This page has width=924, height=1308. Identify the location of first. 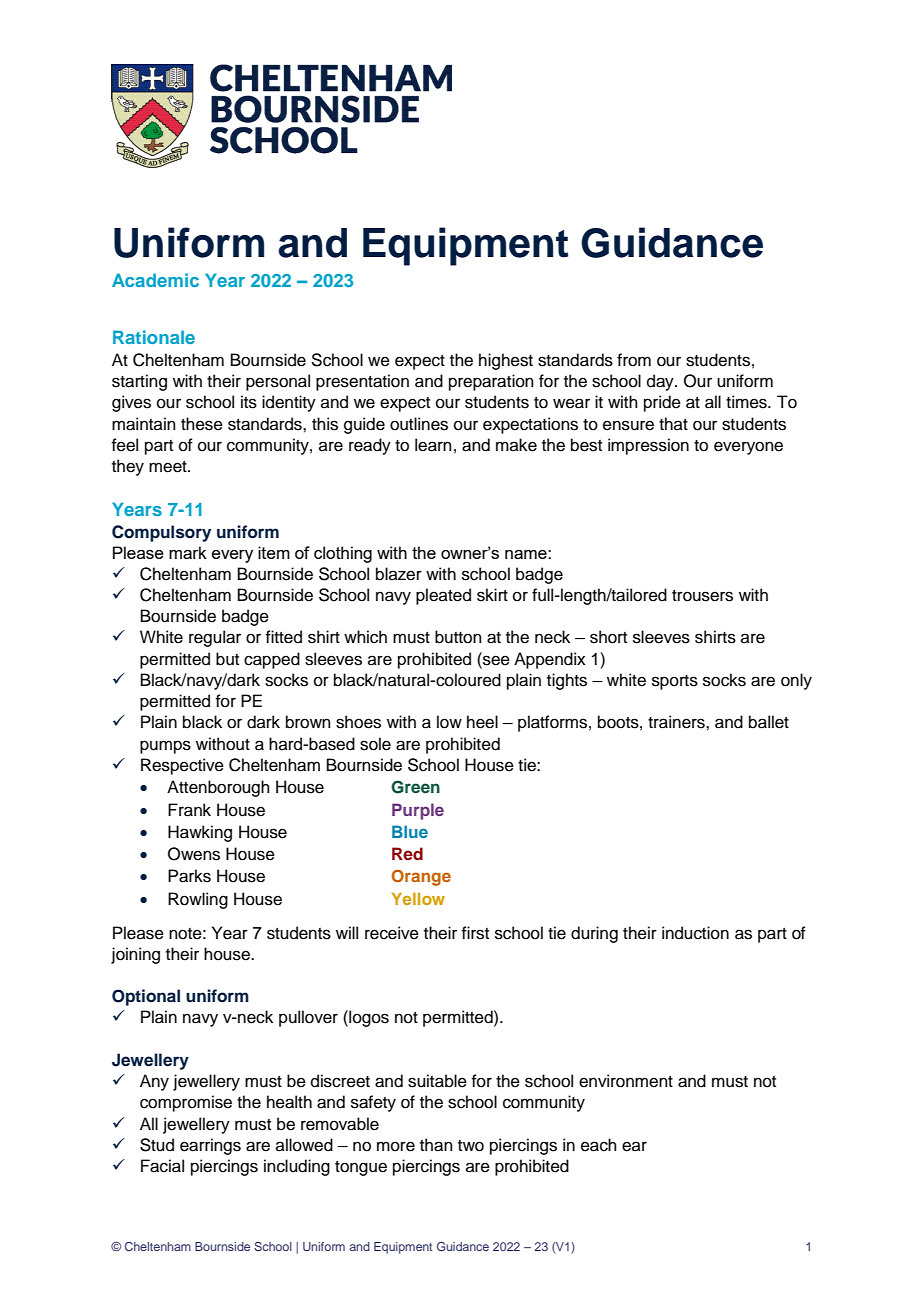
(475, 933).
